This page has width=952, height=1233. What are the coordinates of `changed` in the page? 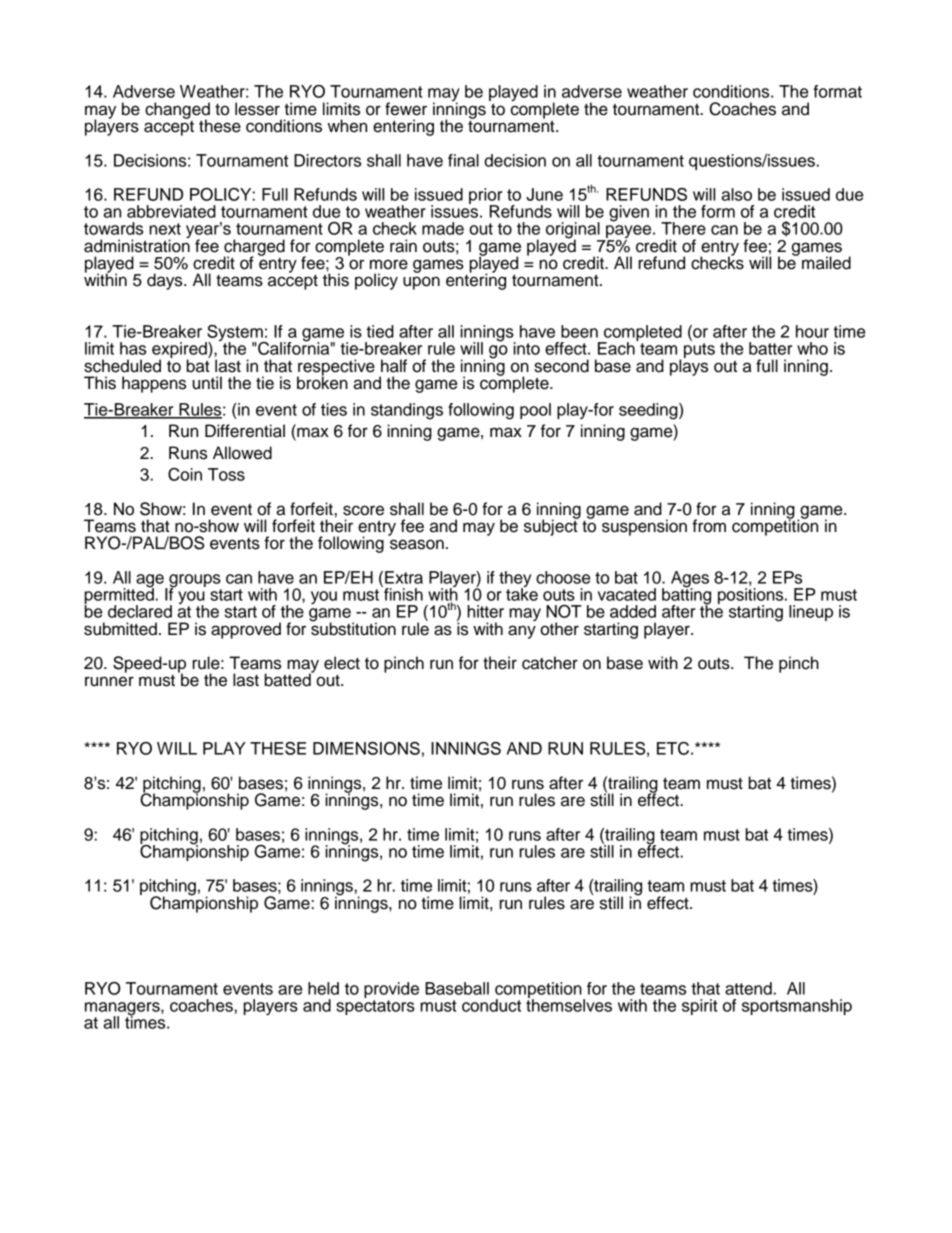 It's located at (177, 111).
